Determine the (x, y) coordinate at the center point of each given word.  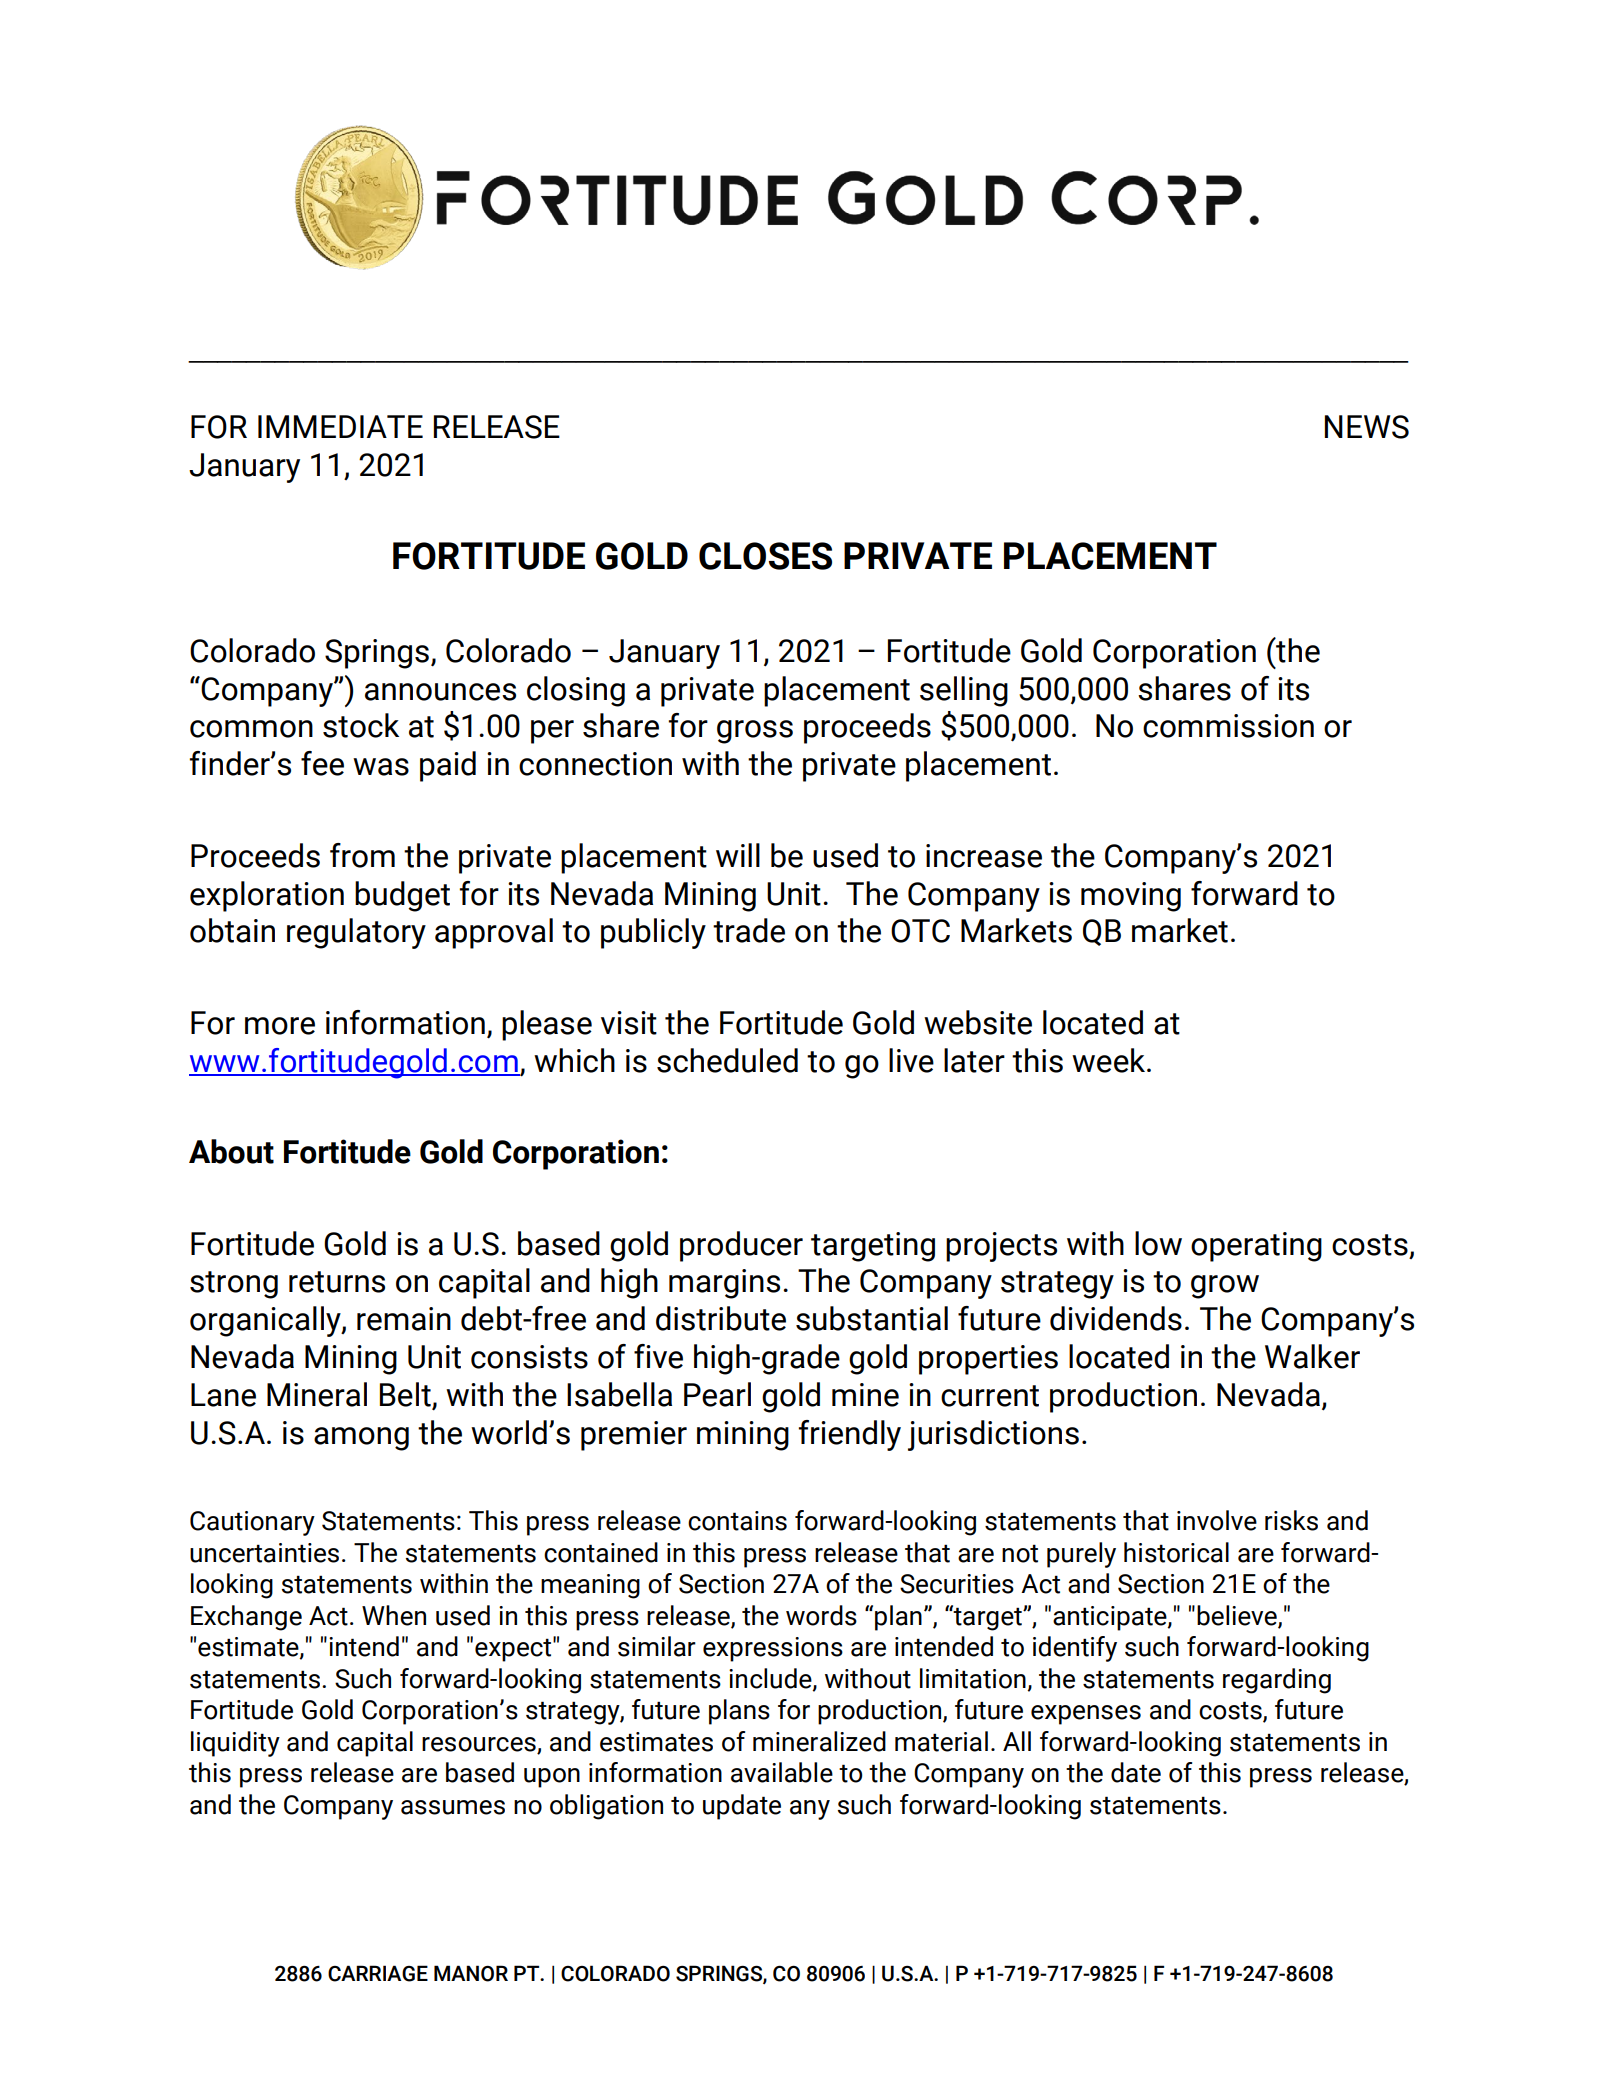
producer (741, 1246)
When (394, 1615)
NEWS (1367, 427)
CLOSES (765, 556)
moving (1131, 897)
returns (337, 1282)
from (362, 855)
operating (1256, 1247)
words (821, 1615)
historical (1176, 1552)
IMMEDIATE (340, 426)
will (738, 855)
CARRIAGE (378, 1973)
